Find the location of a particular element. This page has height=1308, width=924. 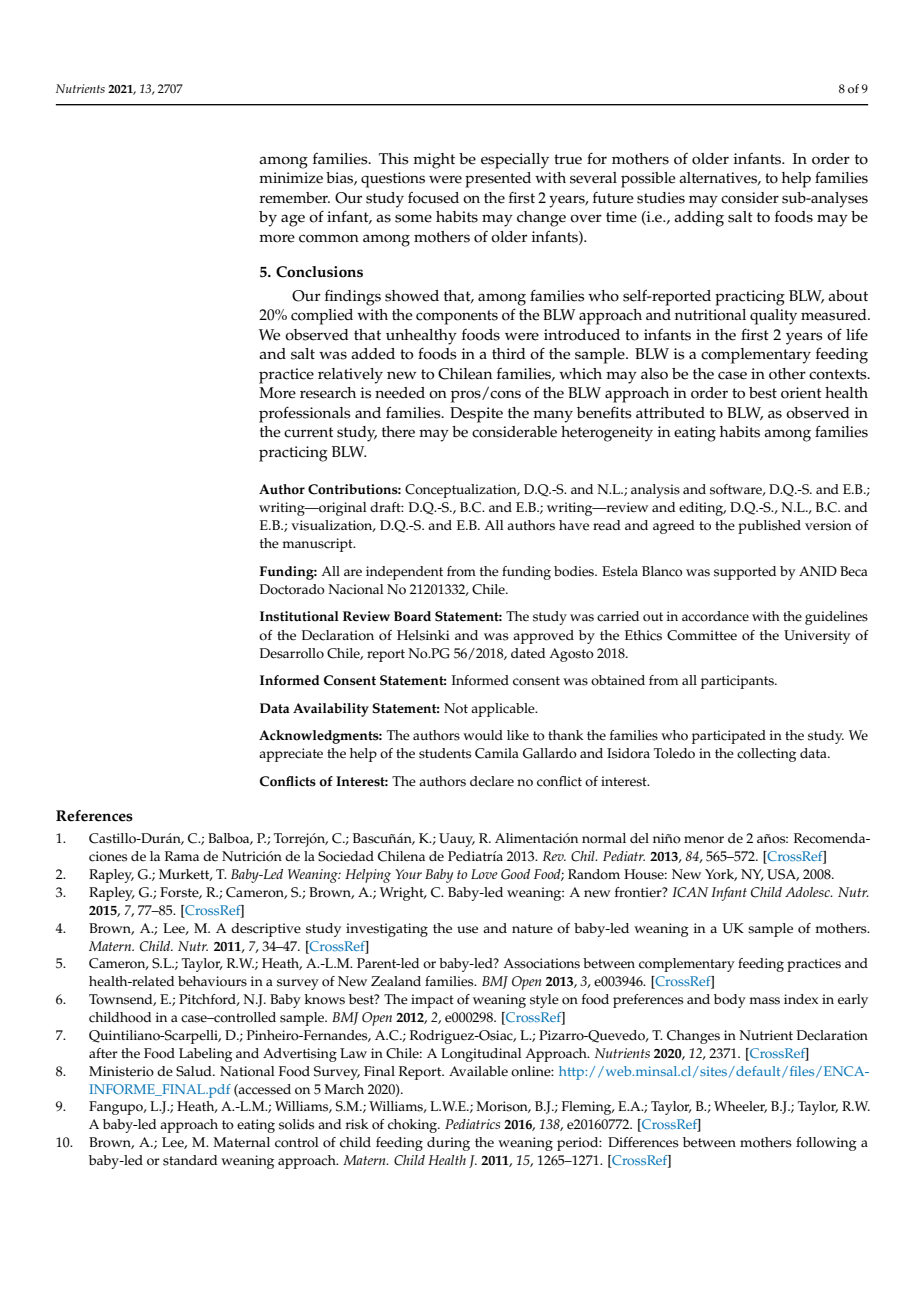

standard is located at coordinates (190, 1160).
